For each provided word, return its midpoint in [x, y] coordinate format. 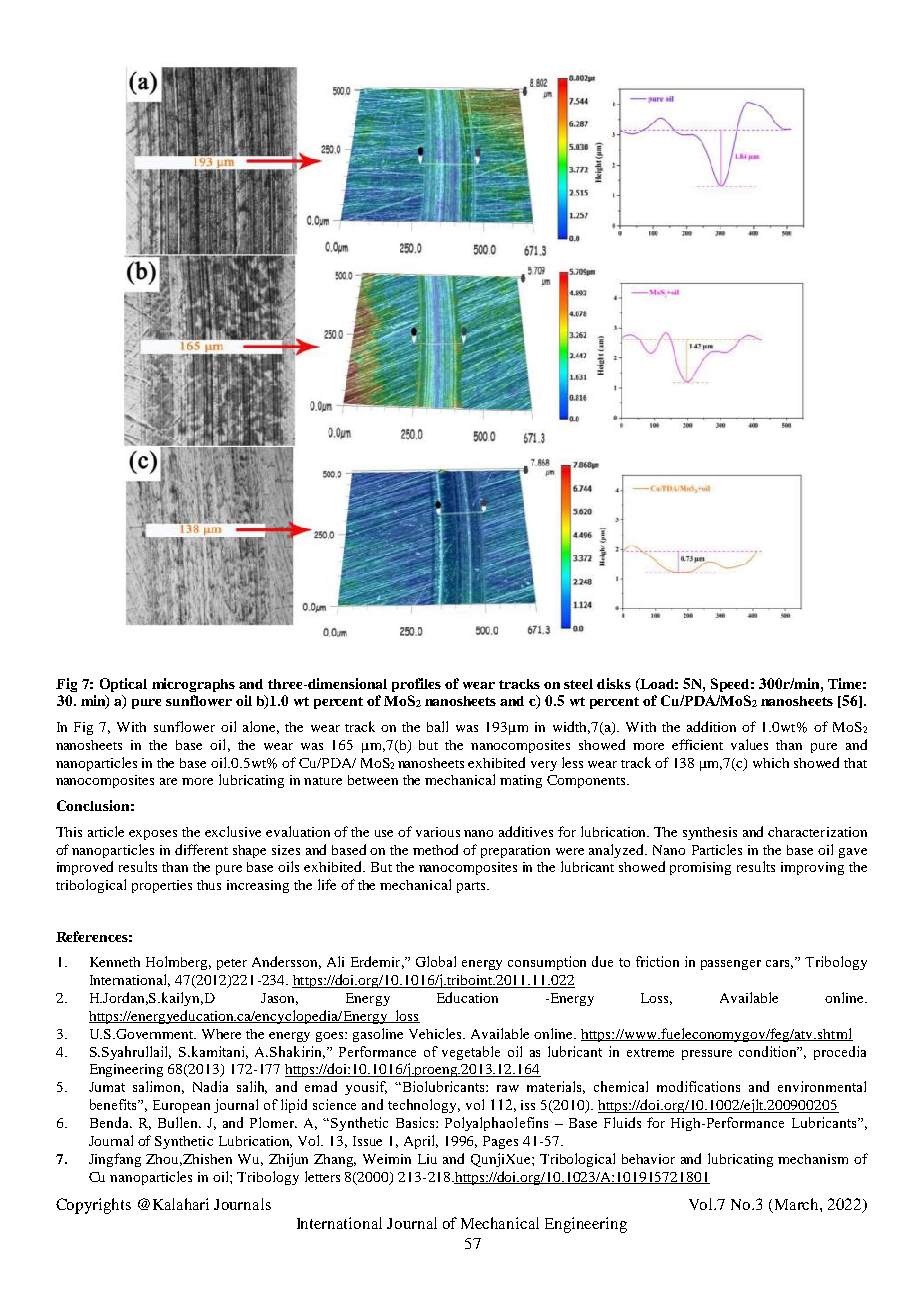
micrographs [193, 685]
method [435, 849]
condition [769, 1051]
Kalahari [181, 1204]
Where [221, 1034]
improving [812, 868]
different [201, 849]
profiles [416, 685]
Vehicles [436, 1033]
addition [711, 726]
